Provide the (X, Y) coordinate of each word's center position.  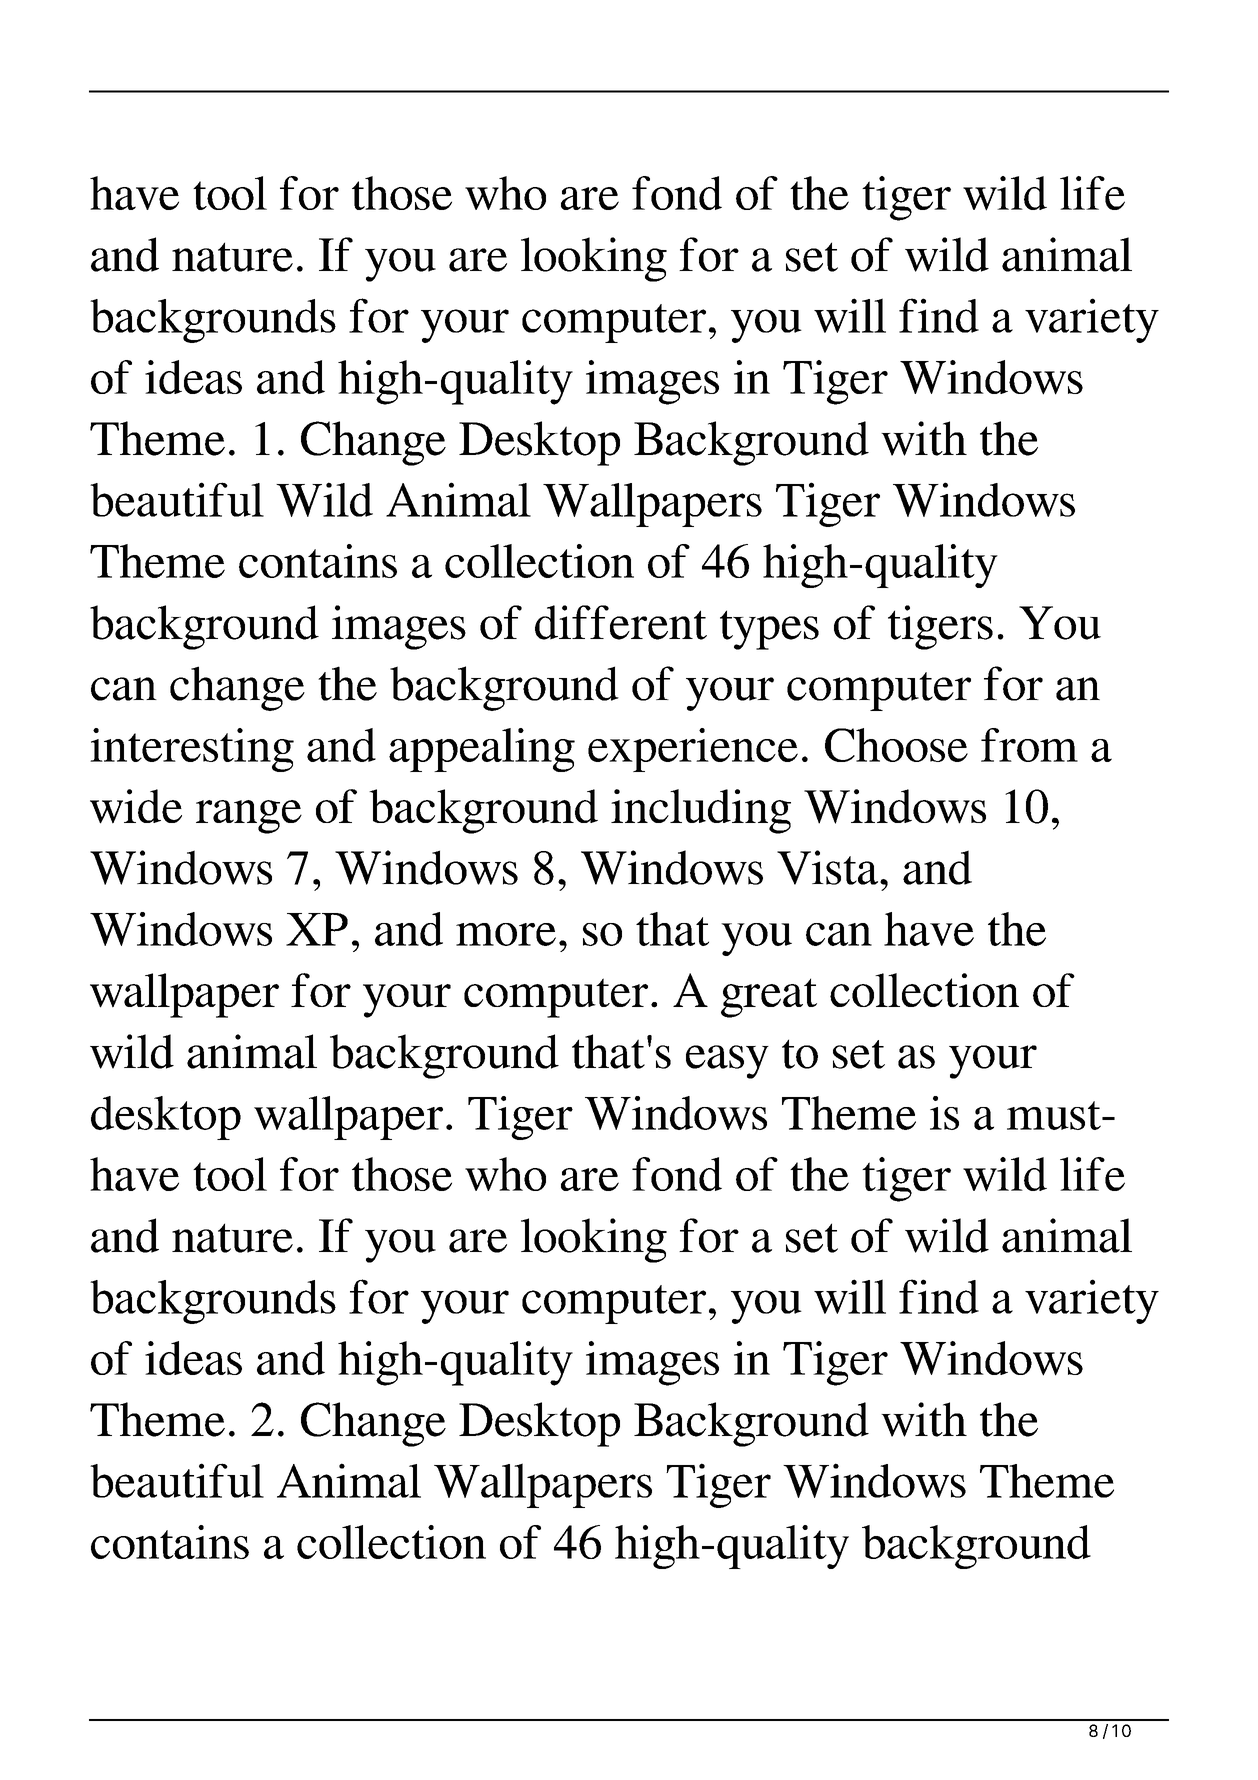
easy (727, 1062)
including (701, 811)
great (769, 998)
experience (693, 750)
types (769, 630)
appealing (482, 750)
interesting (192, 750)
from (1029, 745)
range (249, 817)
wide (136, 806)
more (506, 934)
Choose (896, 745)
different (621, 622)
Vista (827, 867)
